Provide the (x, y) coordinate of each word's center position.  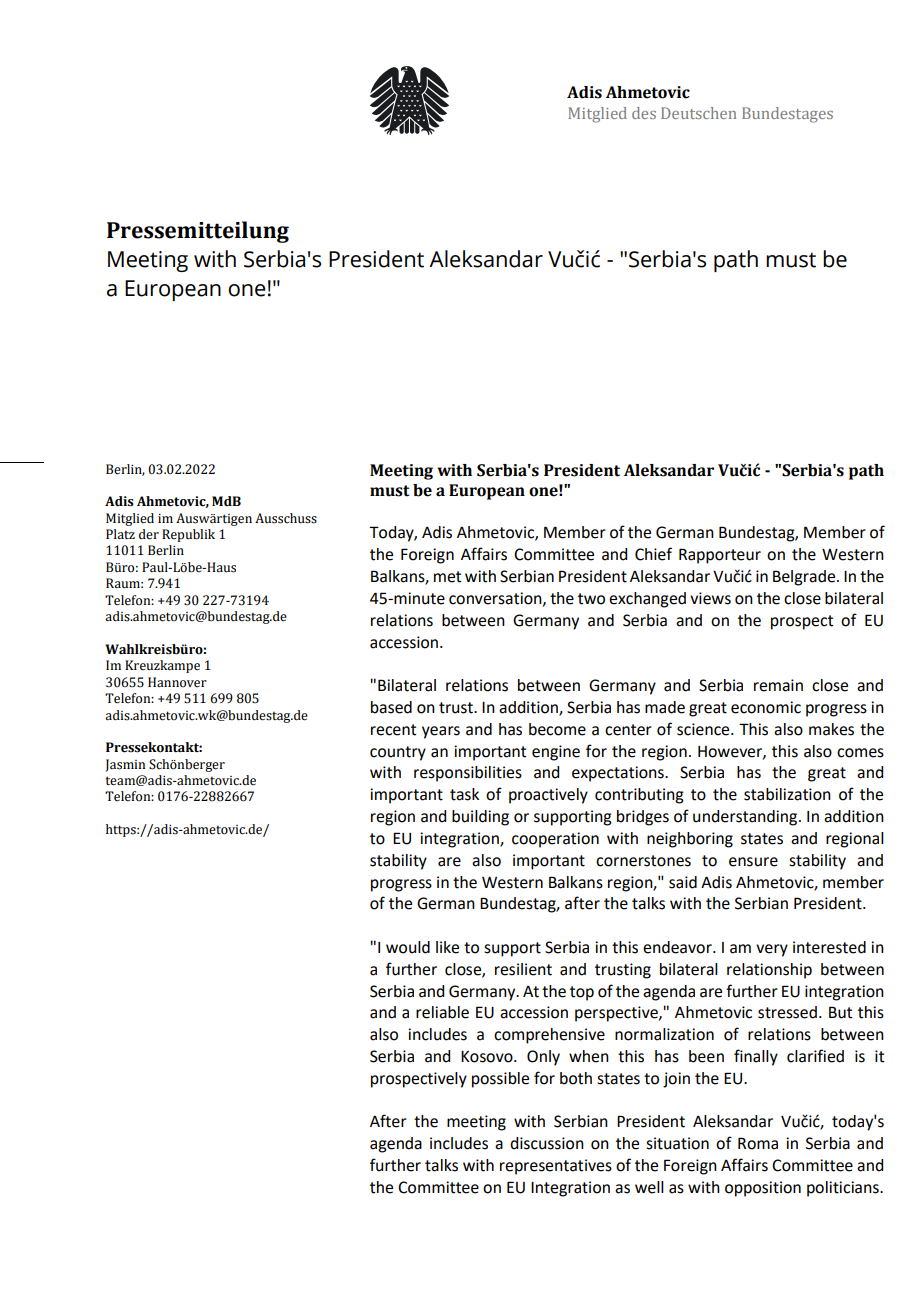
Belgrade (805, 578)
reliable (442, 1012)
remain (778, 685)
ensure (753, 862)
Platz (120, 534)
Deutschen (699, 113)
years (441, 732)
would (408, 947)
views (710, 598)
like (447, 947)
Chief (653, 554)
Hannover (177, 682)
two (591, 599)
